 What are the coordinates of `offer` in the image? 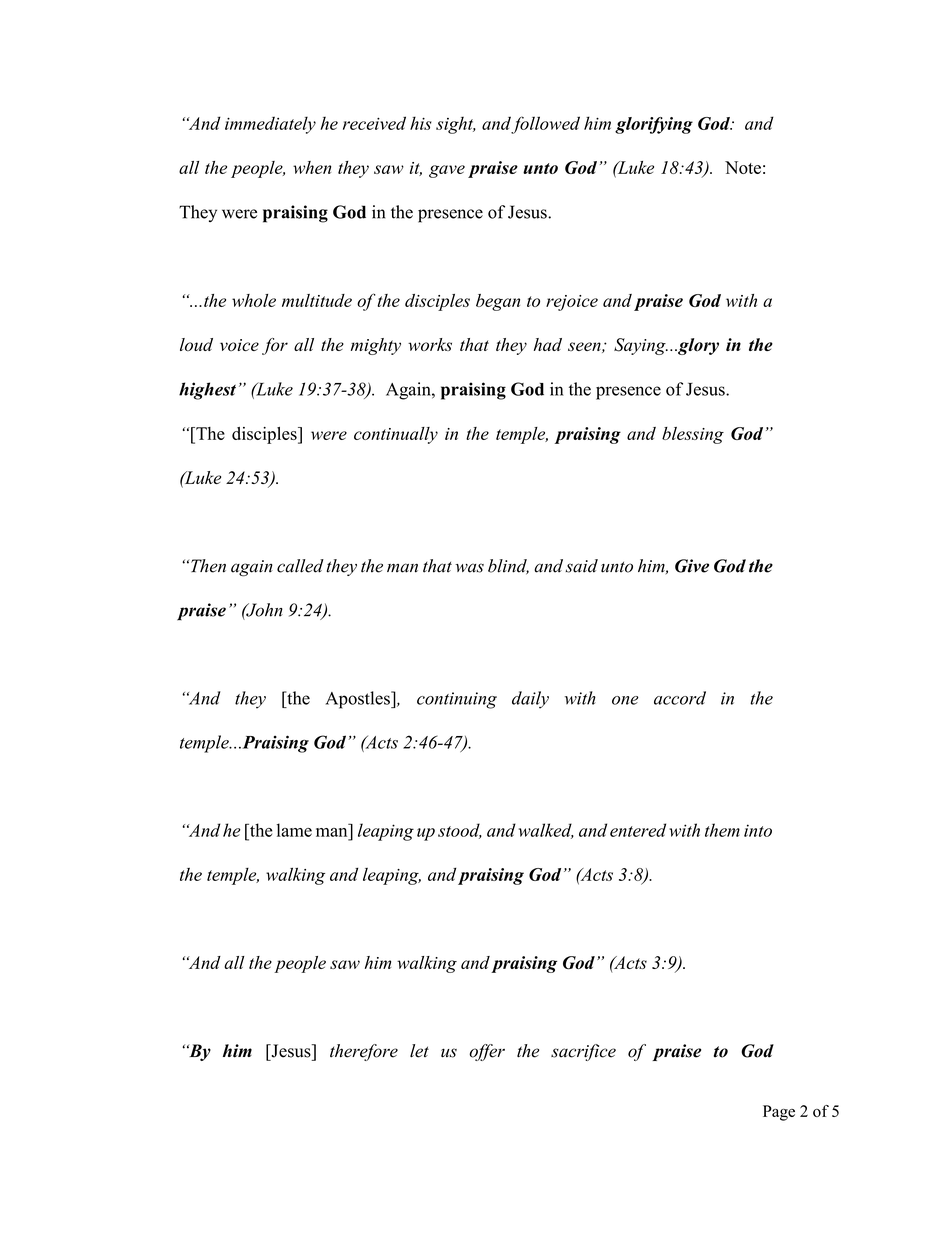 It's located at (487, 1052).
